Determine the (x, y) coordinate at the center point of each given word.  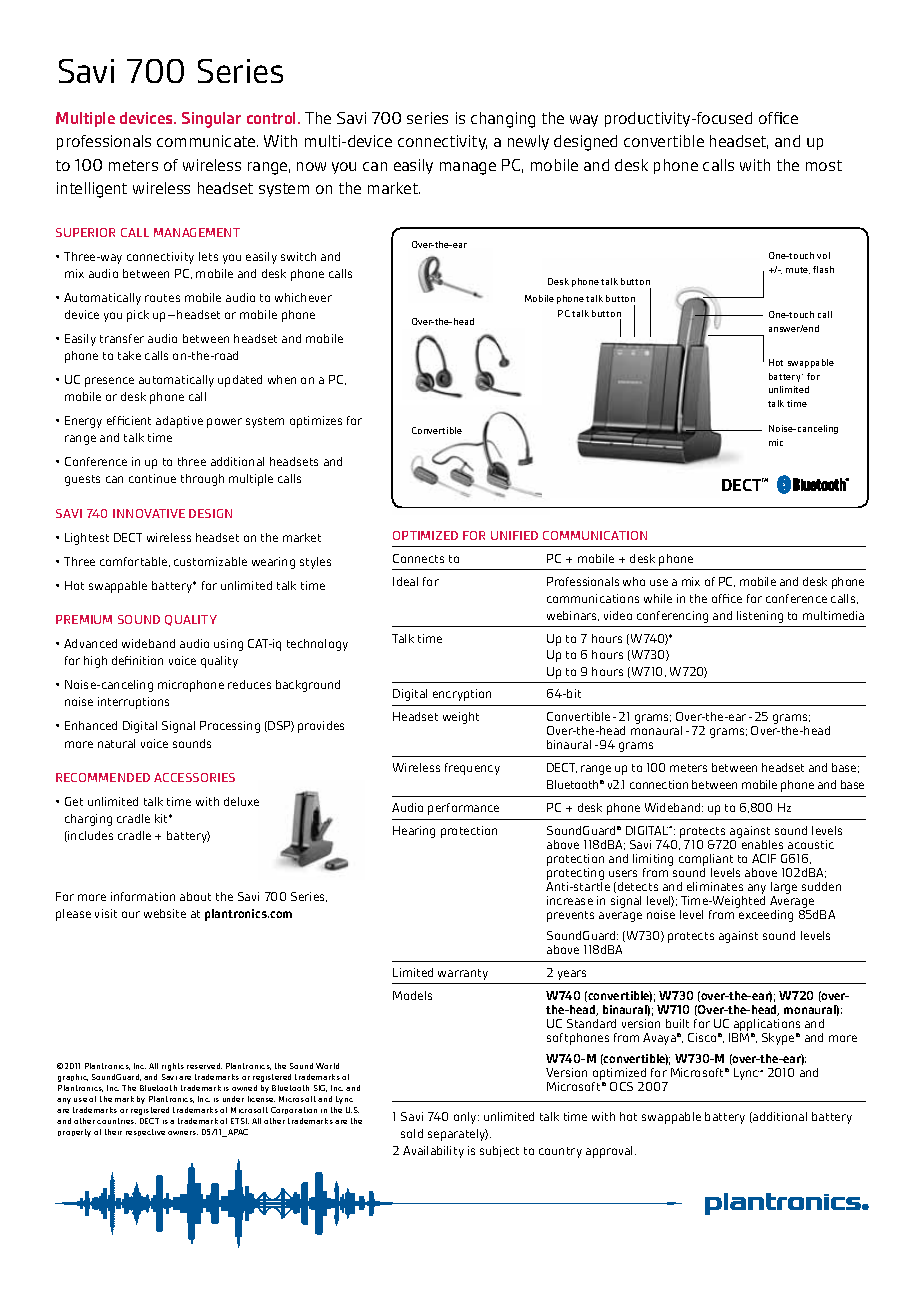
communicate (207, 141)
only (466, 1118)
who (634, 581)
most (824, 165)
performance (463, 809)
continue (152, 478)
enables (762, 844)
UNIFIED (514, 535)
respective (145, 1132)
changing (503, 120)
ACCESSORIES (194, 777)
